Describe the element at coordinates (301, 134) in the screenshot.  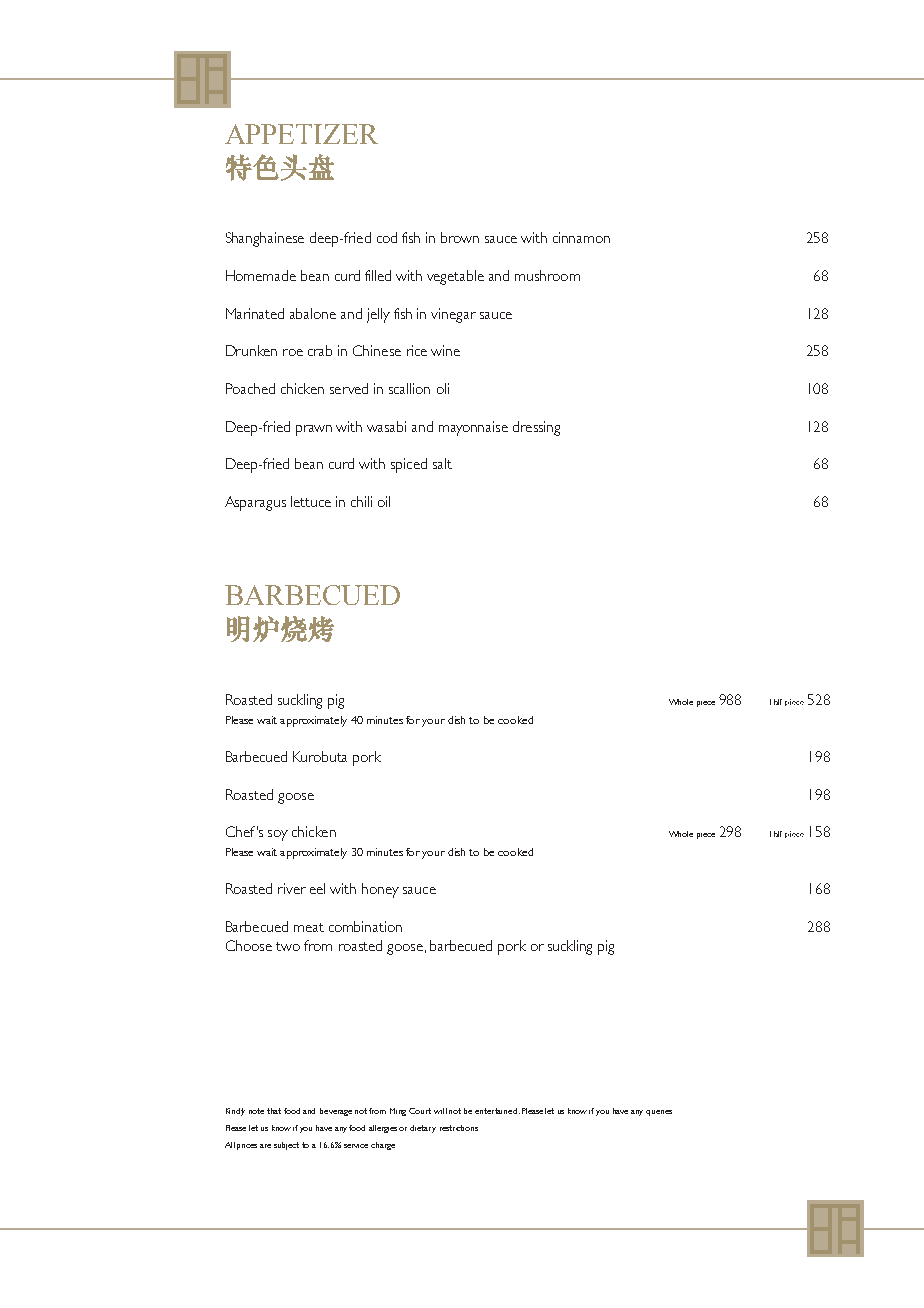
I see `APPETIZER` at that location.
